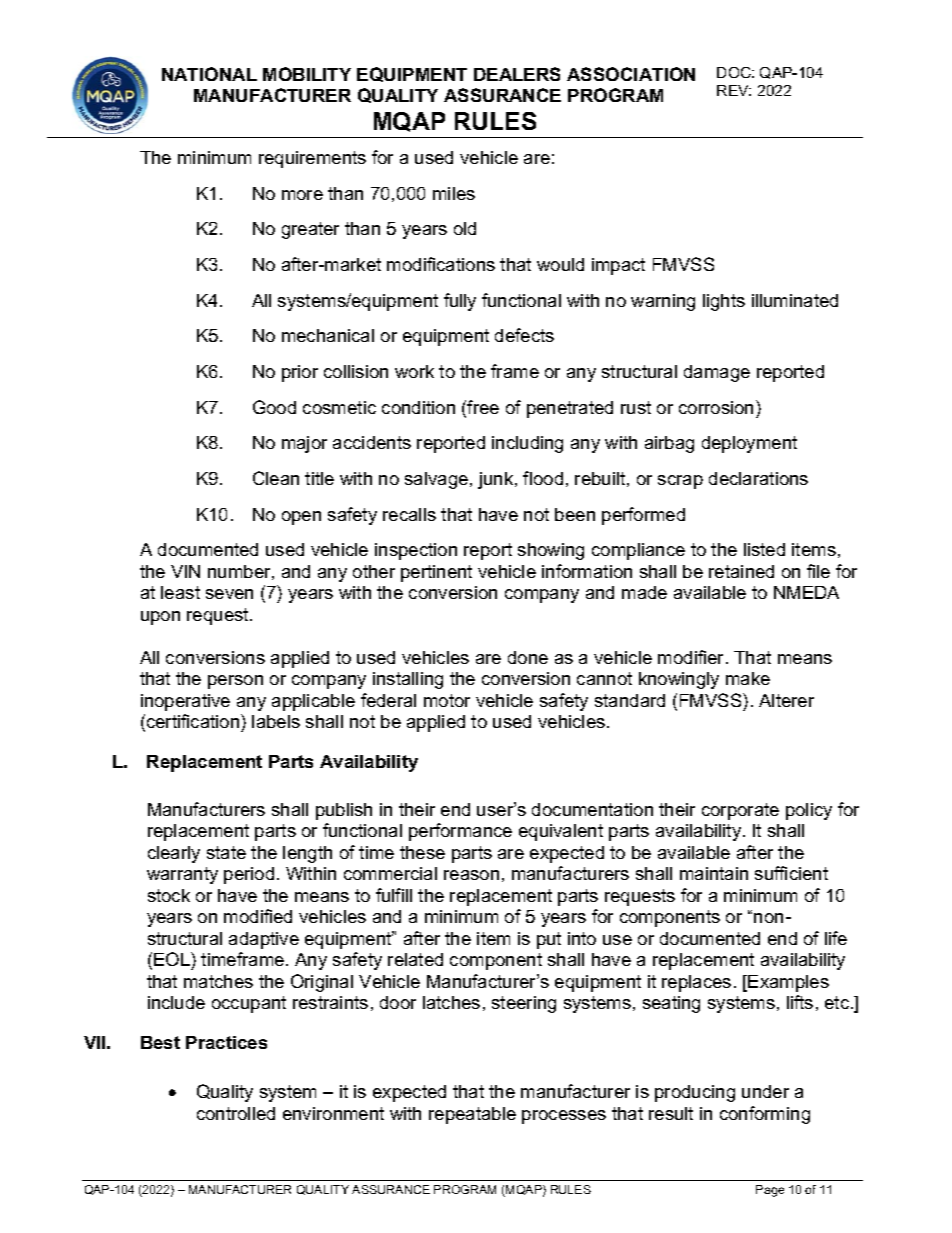  Describe the element at coordinates (517, 74) in the image. I see `DEALERS` at that location.
